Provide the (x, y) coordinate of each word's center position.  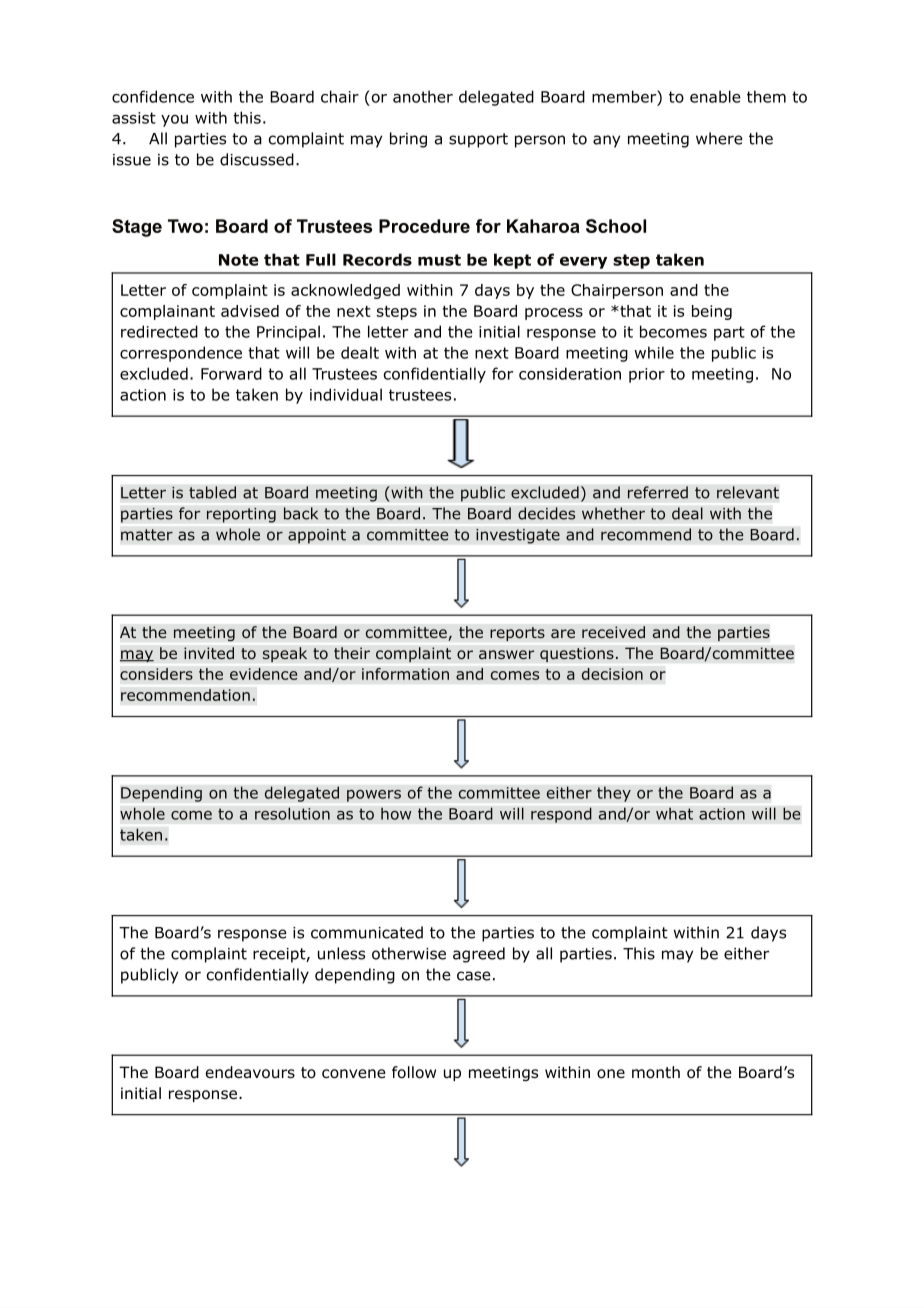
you (174, 121)
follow (414, 1072)
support (478, 140)
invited (209, 653)
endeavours (250, 1072)
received (613, 632)
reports (517, 634)
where (719, 138)
